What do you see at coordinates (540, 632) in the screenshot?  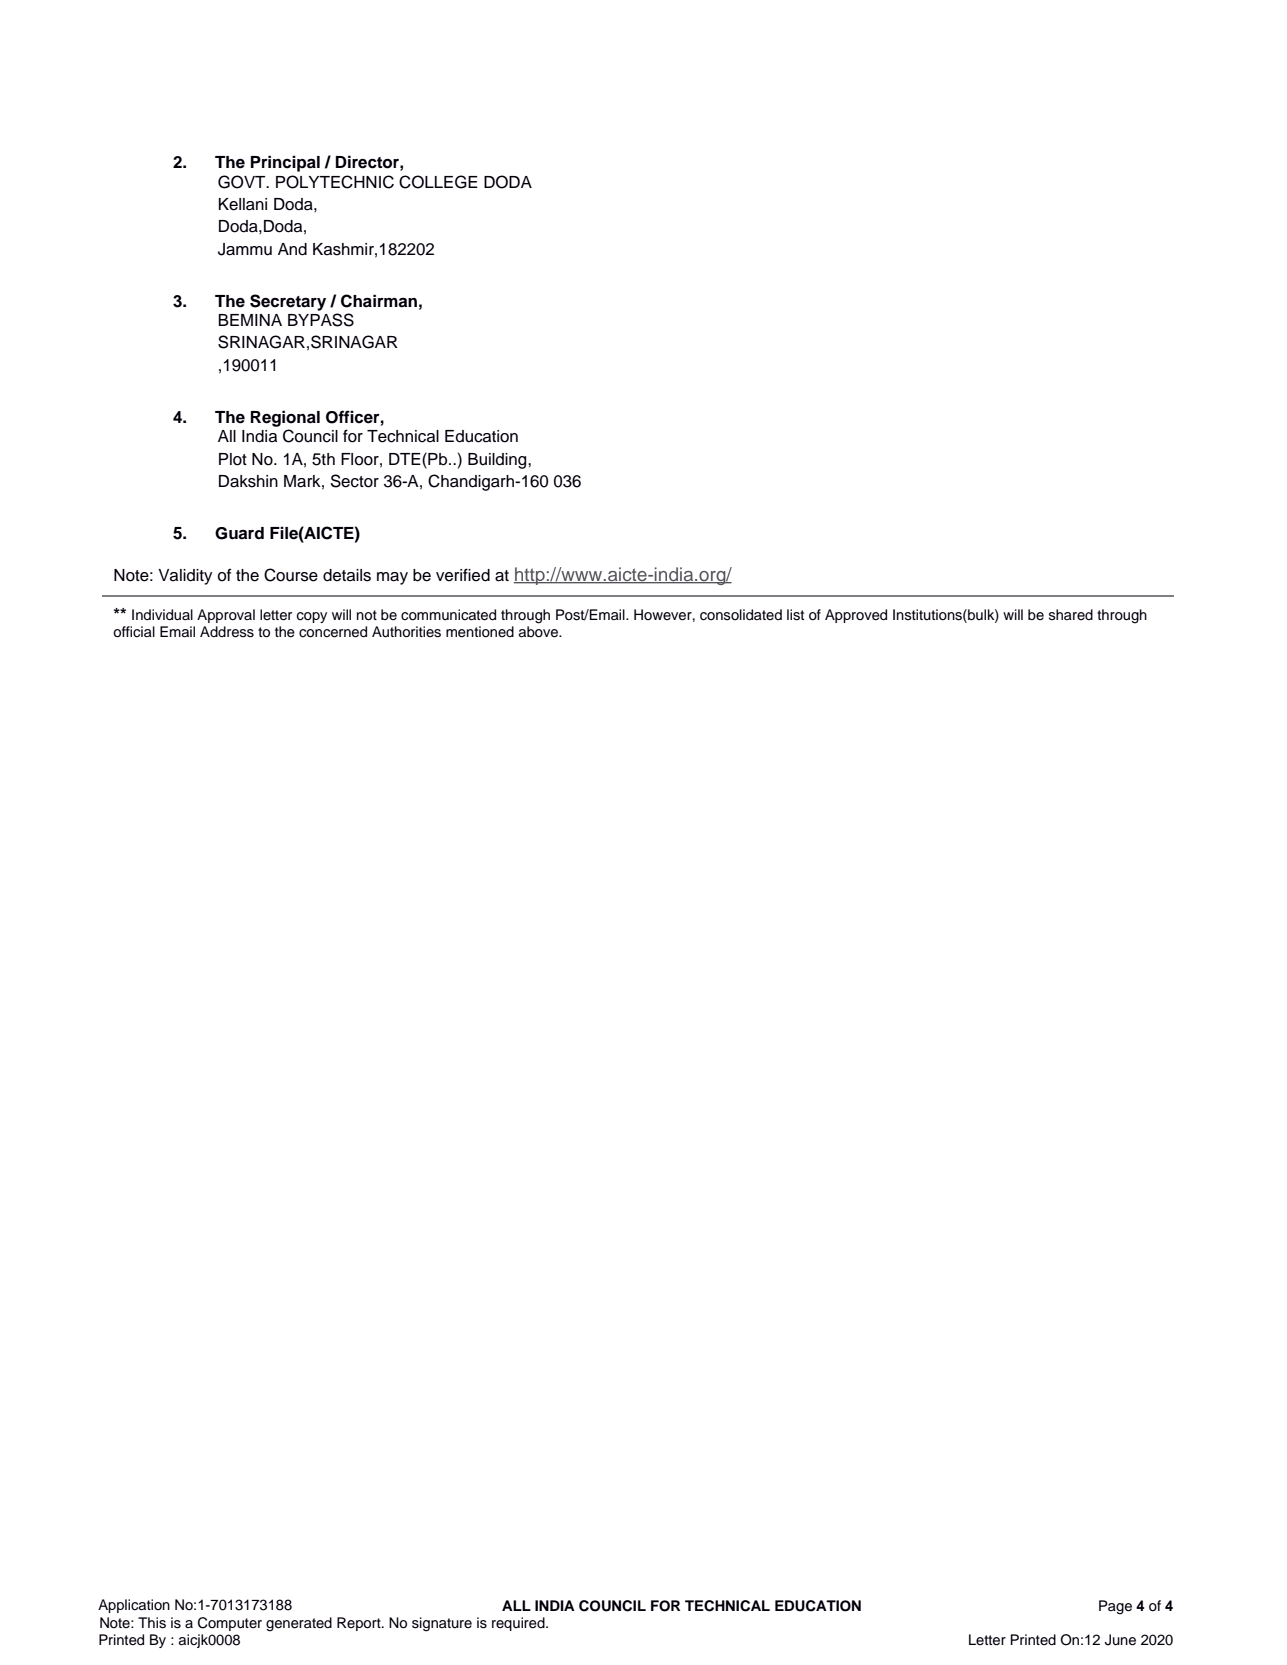 I see `above` at bounding box center [540, 632].
